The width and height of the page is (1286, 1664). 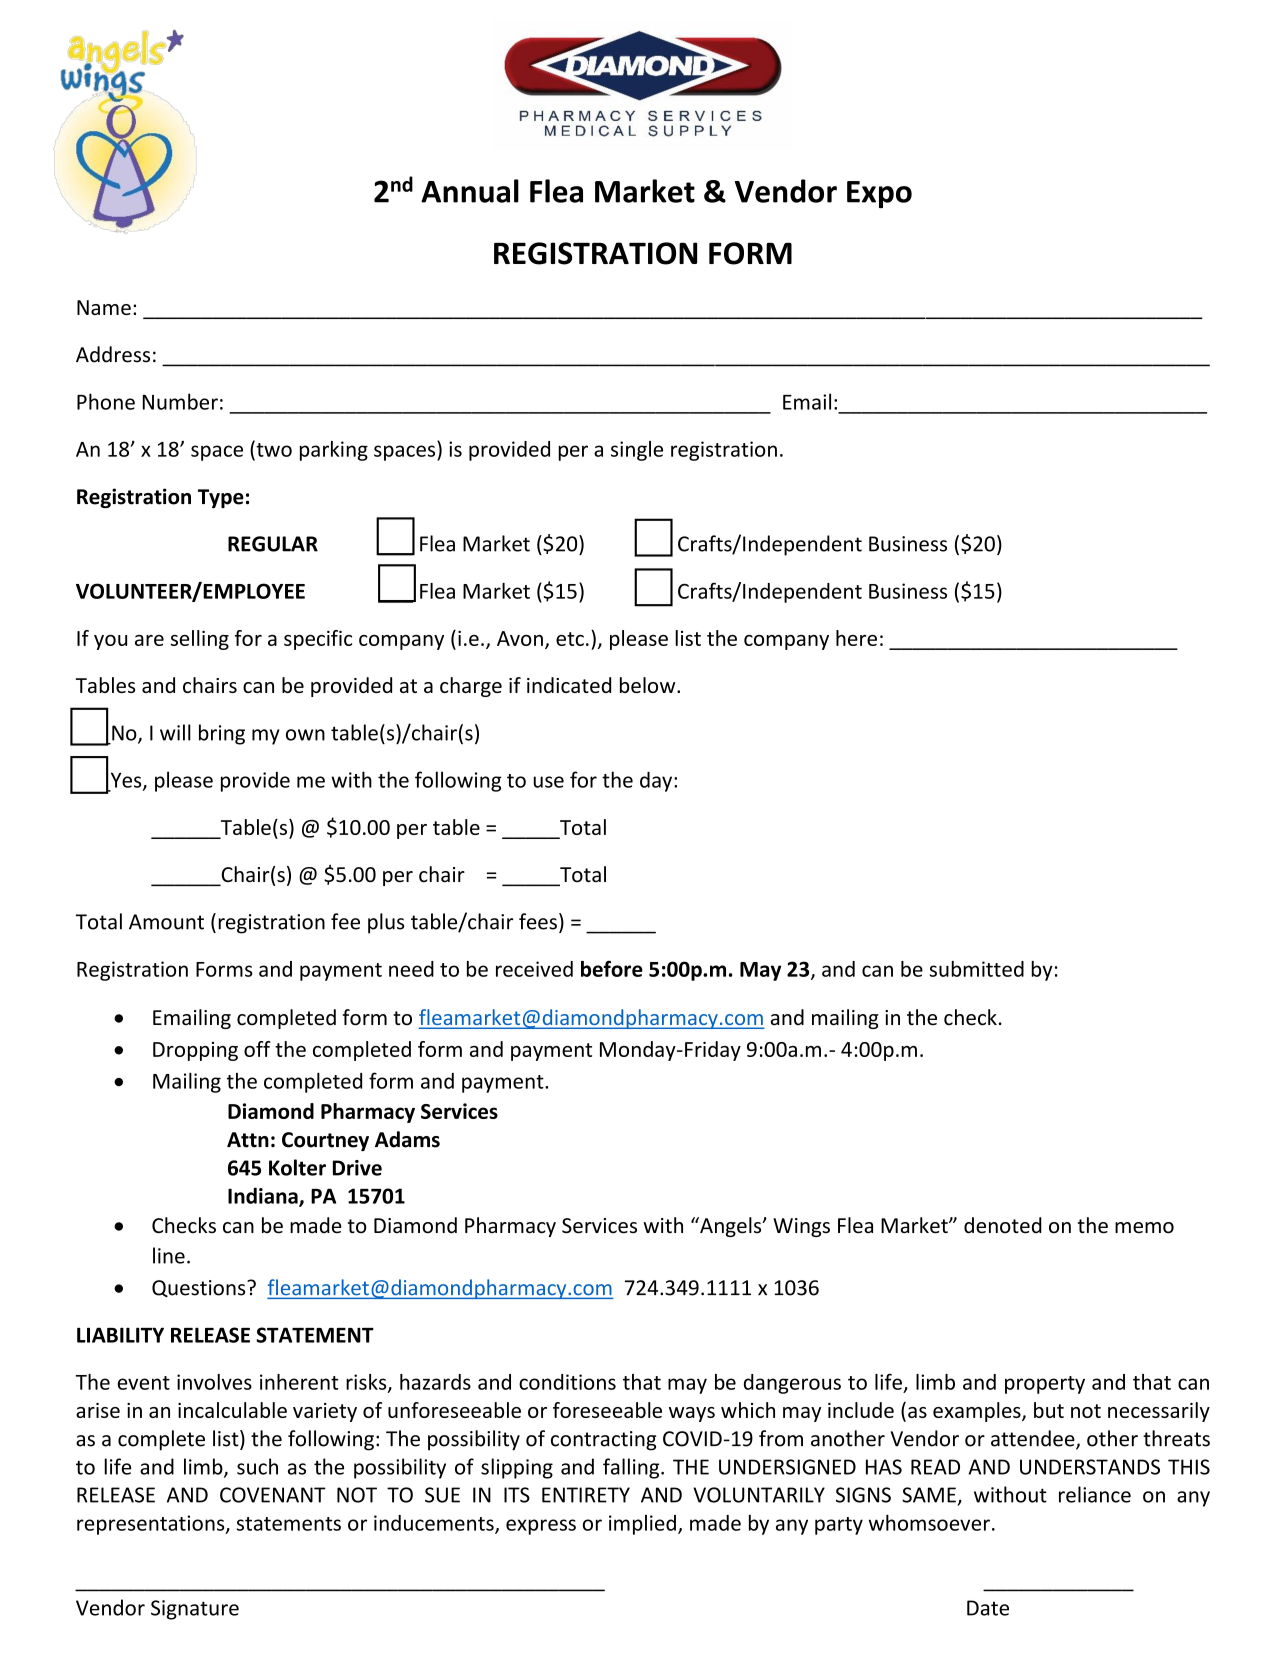 What do you see at coordinates (470, 191) in the page?
I see `Annual` at bounding box center [470, 191].
